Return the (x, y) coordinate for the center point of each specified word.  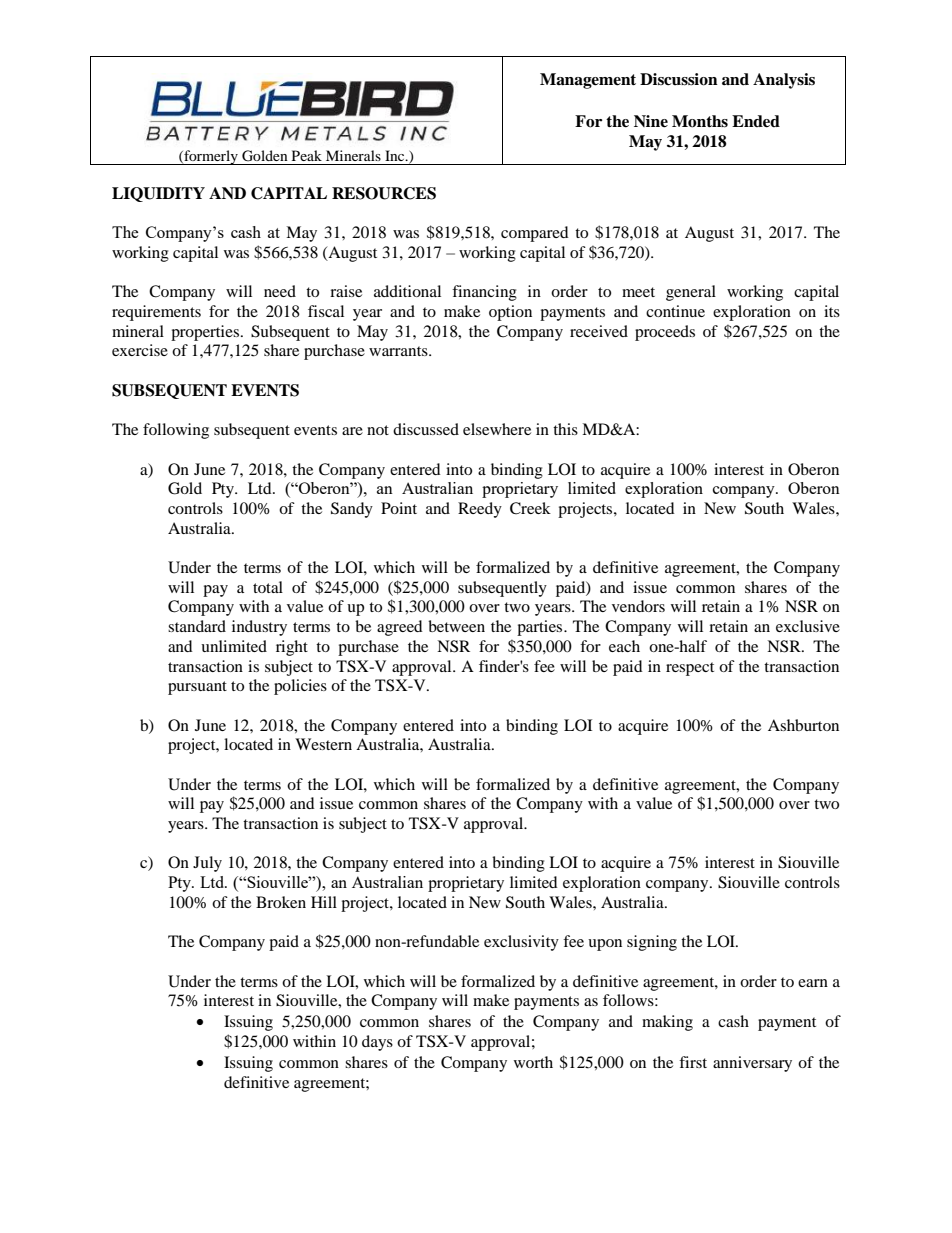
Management (588, 81)
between (456, 626)
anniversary (752, 1064)
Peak (307, 155)
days (377, 1043)
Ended (756, 121)
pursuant (197, 688)
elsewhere (497, 429)
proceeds (665, 333)
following (176, 431)
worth (533, 1062)
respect (690, 669)
